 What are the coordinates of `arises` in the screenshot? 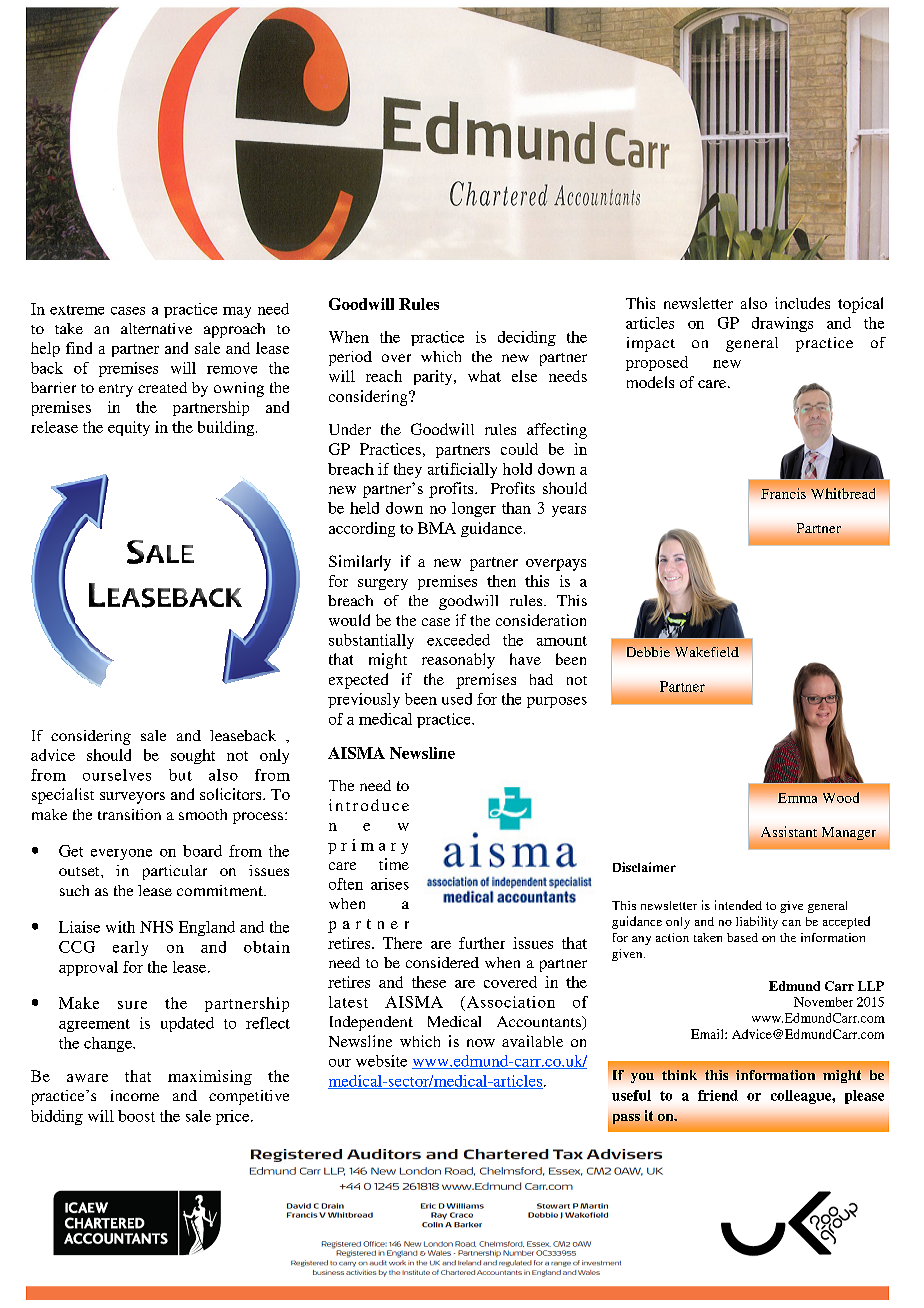 It's located at (390, 884).
